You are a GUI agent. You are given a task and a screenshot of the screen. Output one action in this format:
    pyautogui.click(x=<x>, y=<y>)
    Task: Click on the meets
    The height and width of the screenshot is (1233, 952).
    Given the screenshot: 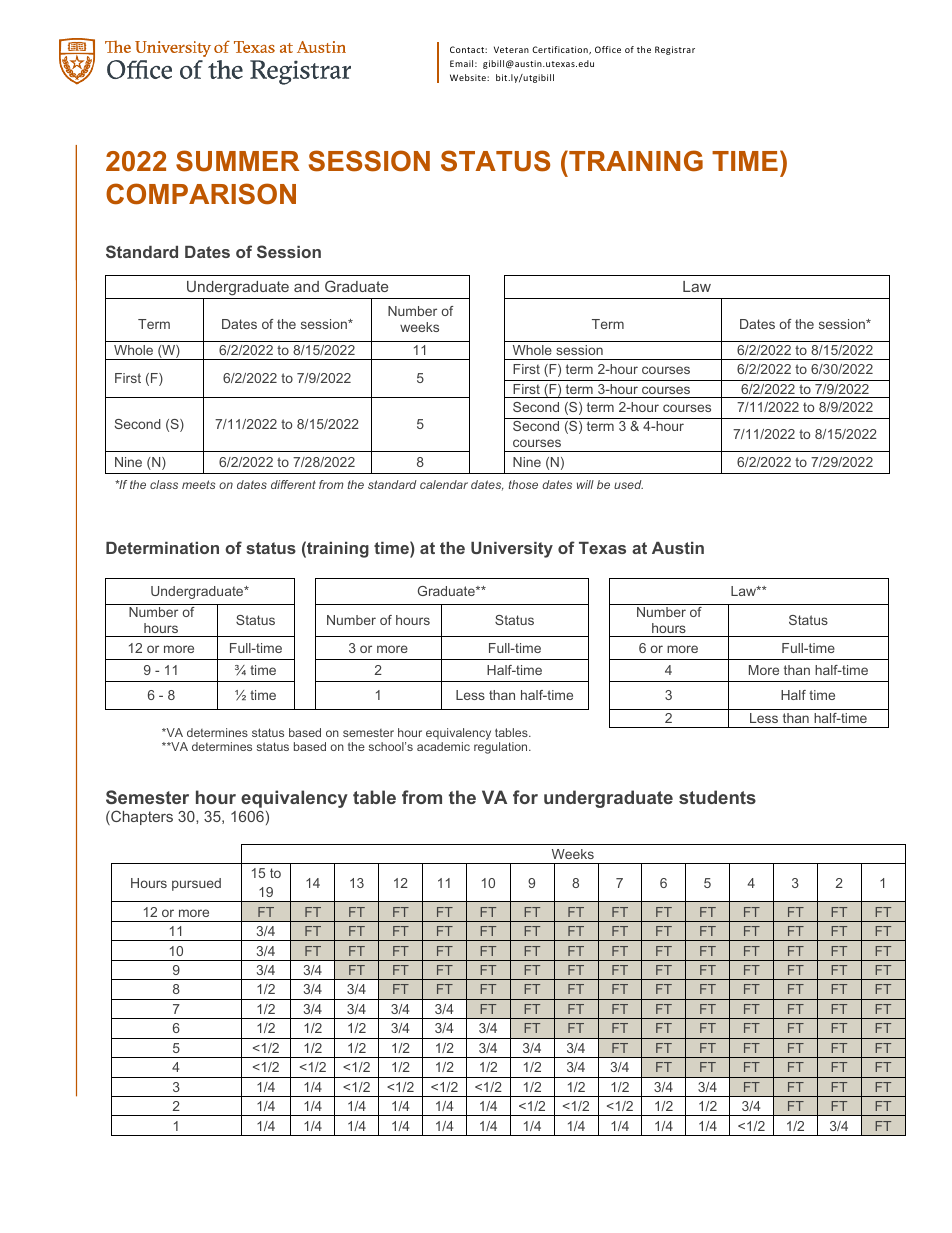 What is the action you would take?
    pyautogui.click(x=198, y=484)
